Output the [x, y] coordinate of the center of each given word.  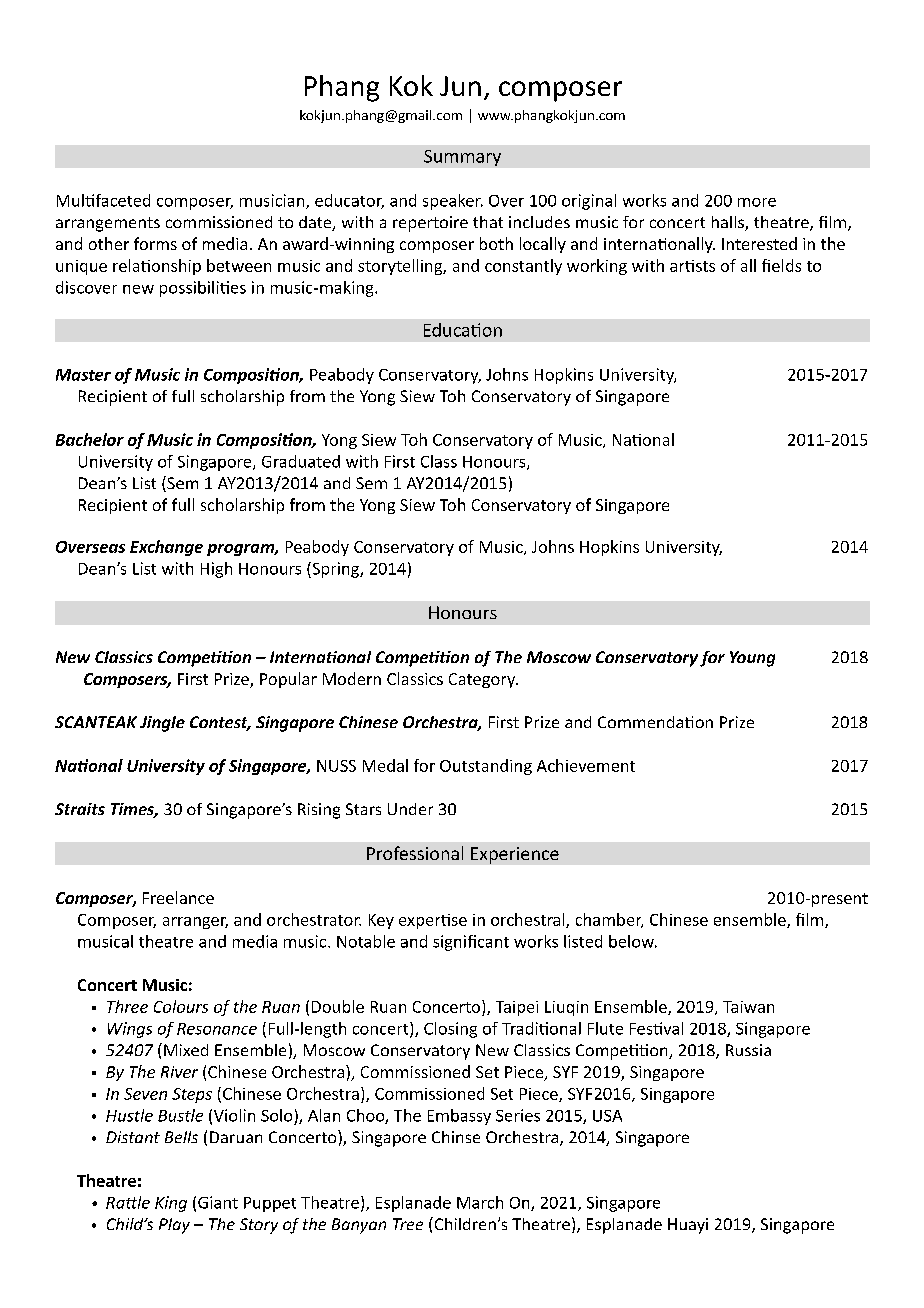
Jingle [162, 724]
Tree [408, 1224]
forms [155, 243]
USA [607, 1116]
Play [174, 1226]
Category [483, 680]
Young [752, 659]
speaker [453, 202]
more [757, 202]
